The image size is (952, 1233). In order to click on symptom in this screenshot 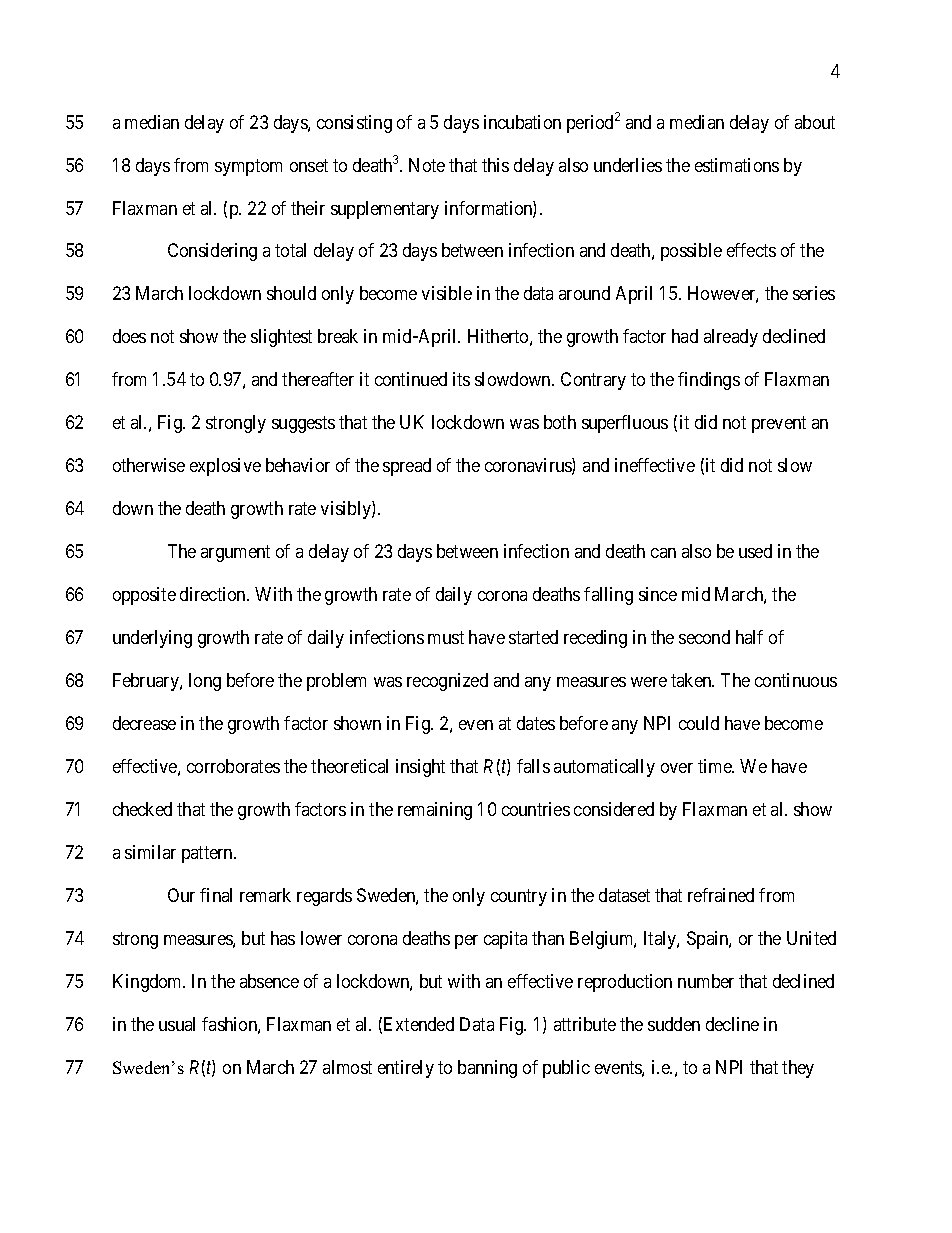, I will do `click(248, 167)`.
